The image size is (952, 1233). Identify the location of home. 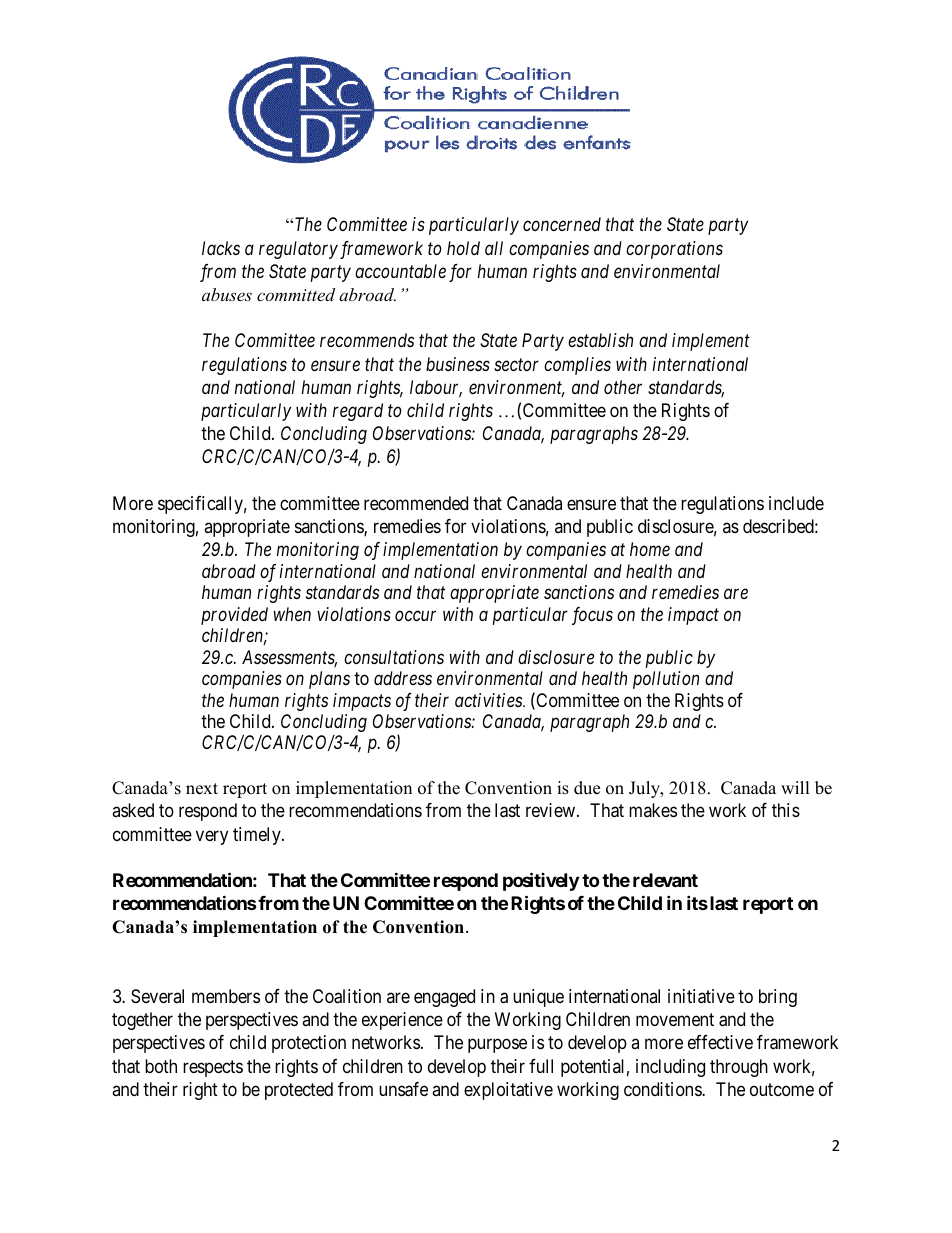
(650, 549).
